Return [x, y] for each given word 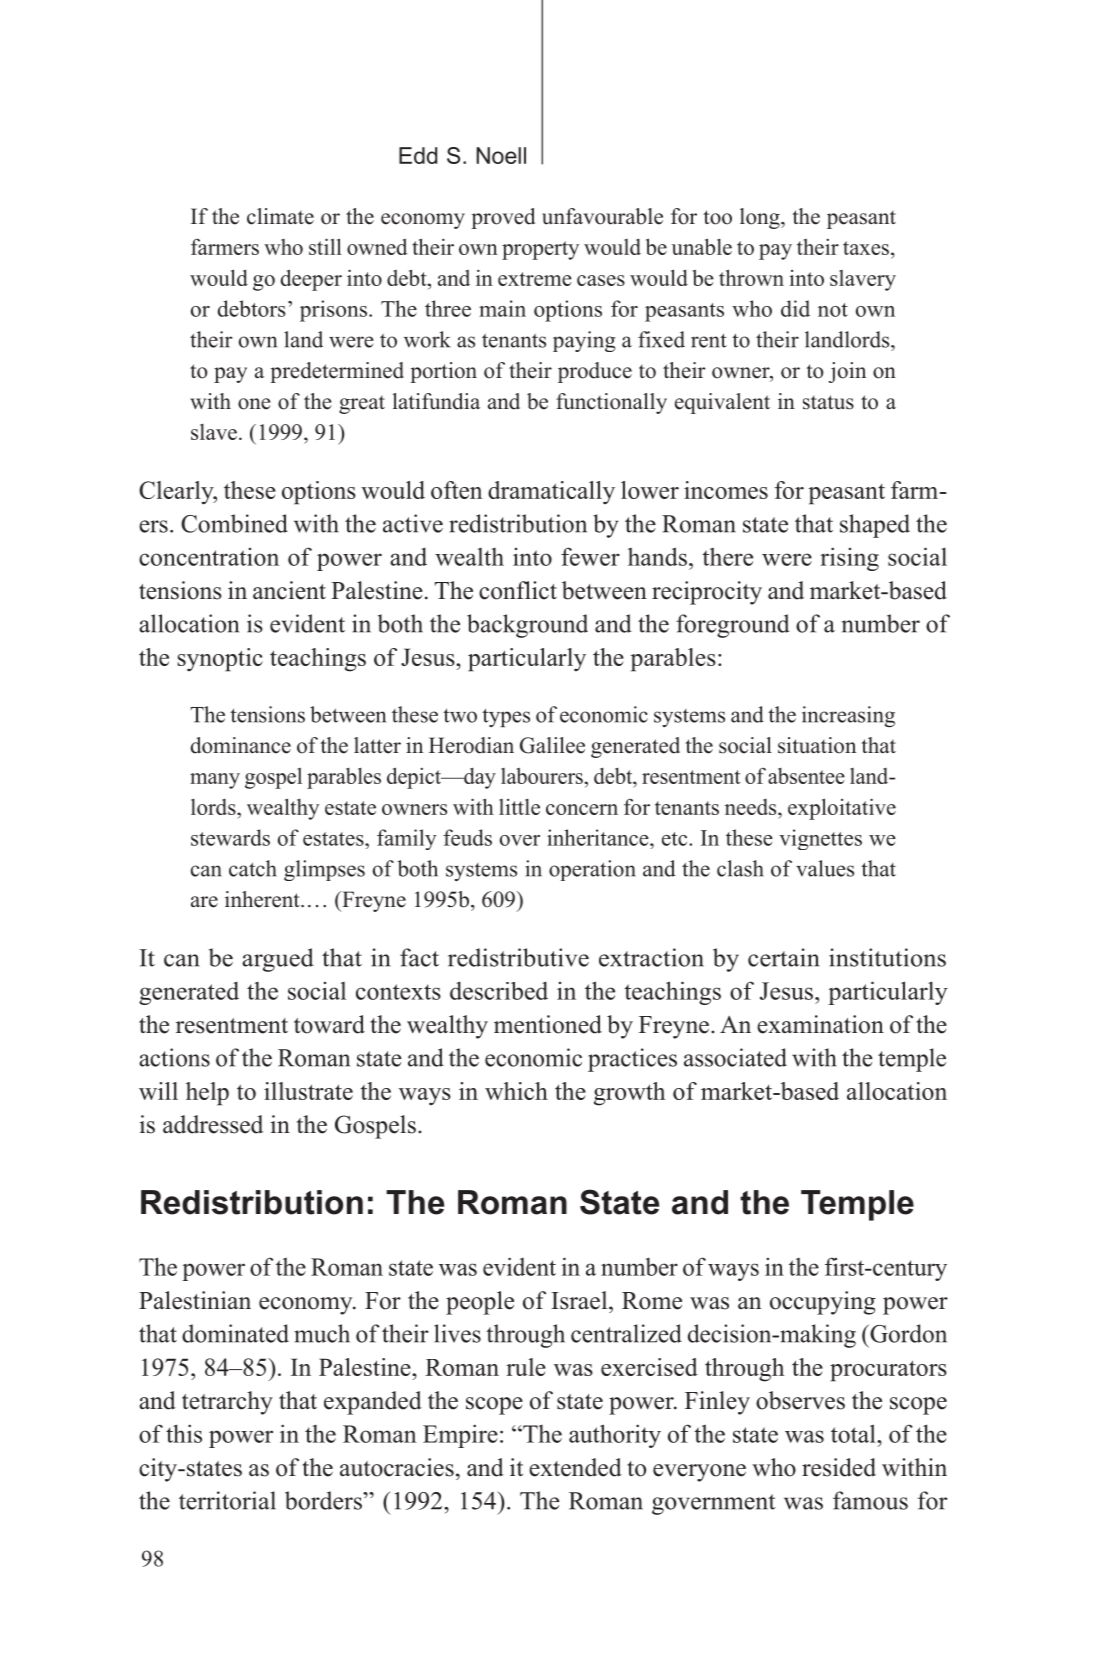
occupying [823, 1303]
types [506, 717]
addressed [213, 1124]
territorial [227, 1500]
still [325, 246]
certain [783, 957]
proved [503, 218]
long [761, 218]
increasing [848, 716]
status [828, 402]
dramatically [551, 492]
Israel [580, 1300]
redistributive [518, 957]
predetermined [337, 372]
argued [278, 960]
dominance [241, 745]
